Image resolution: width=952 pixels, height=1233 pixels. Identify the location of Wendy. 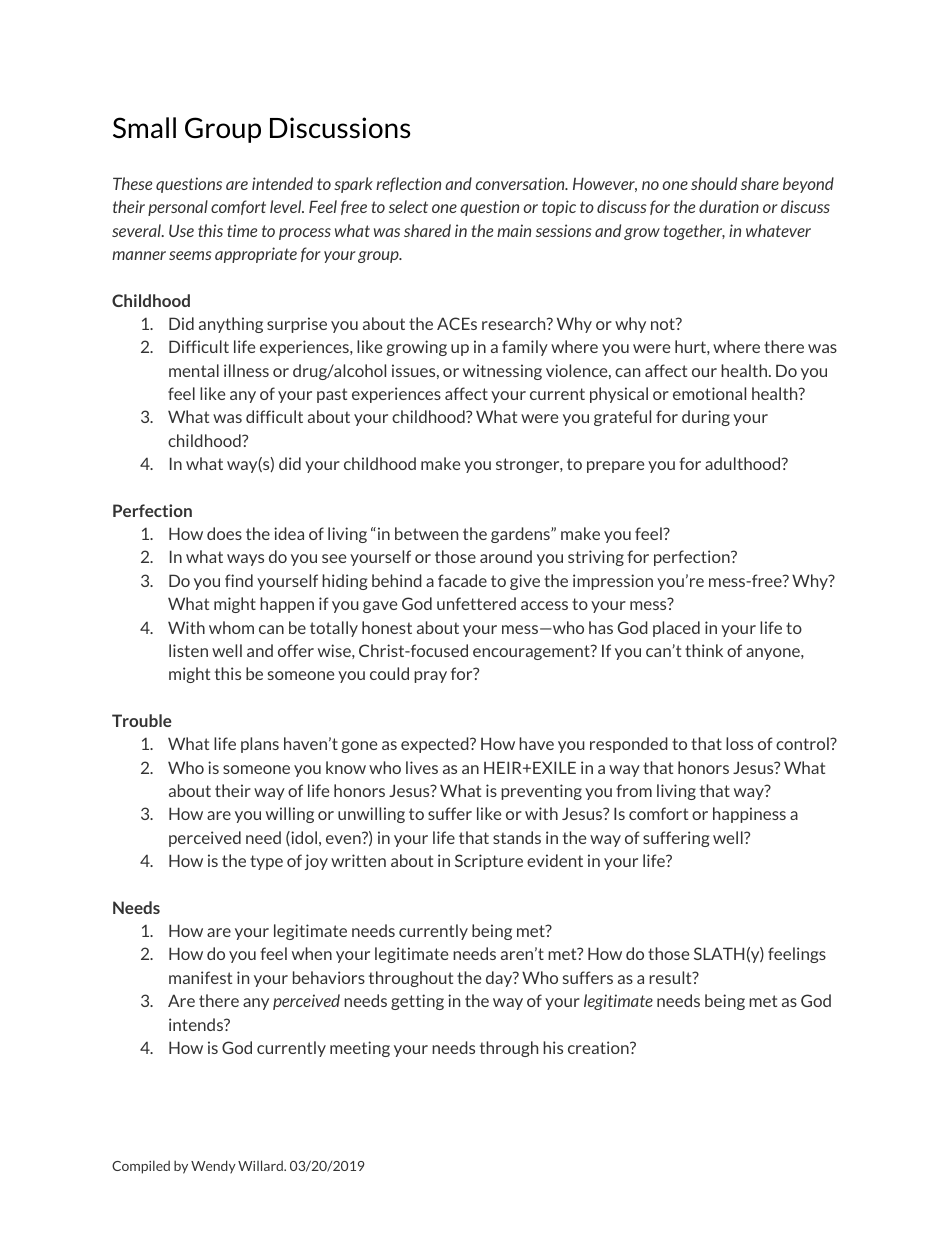
(213, 1167).
